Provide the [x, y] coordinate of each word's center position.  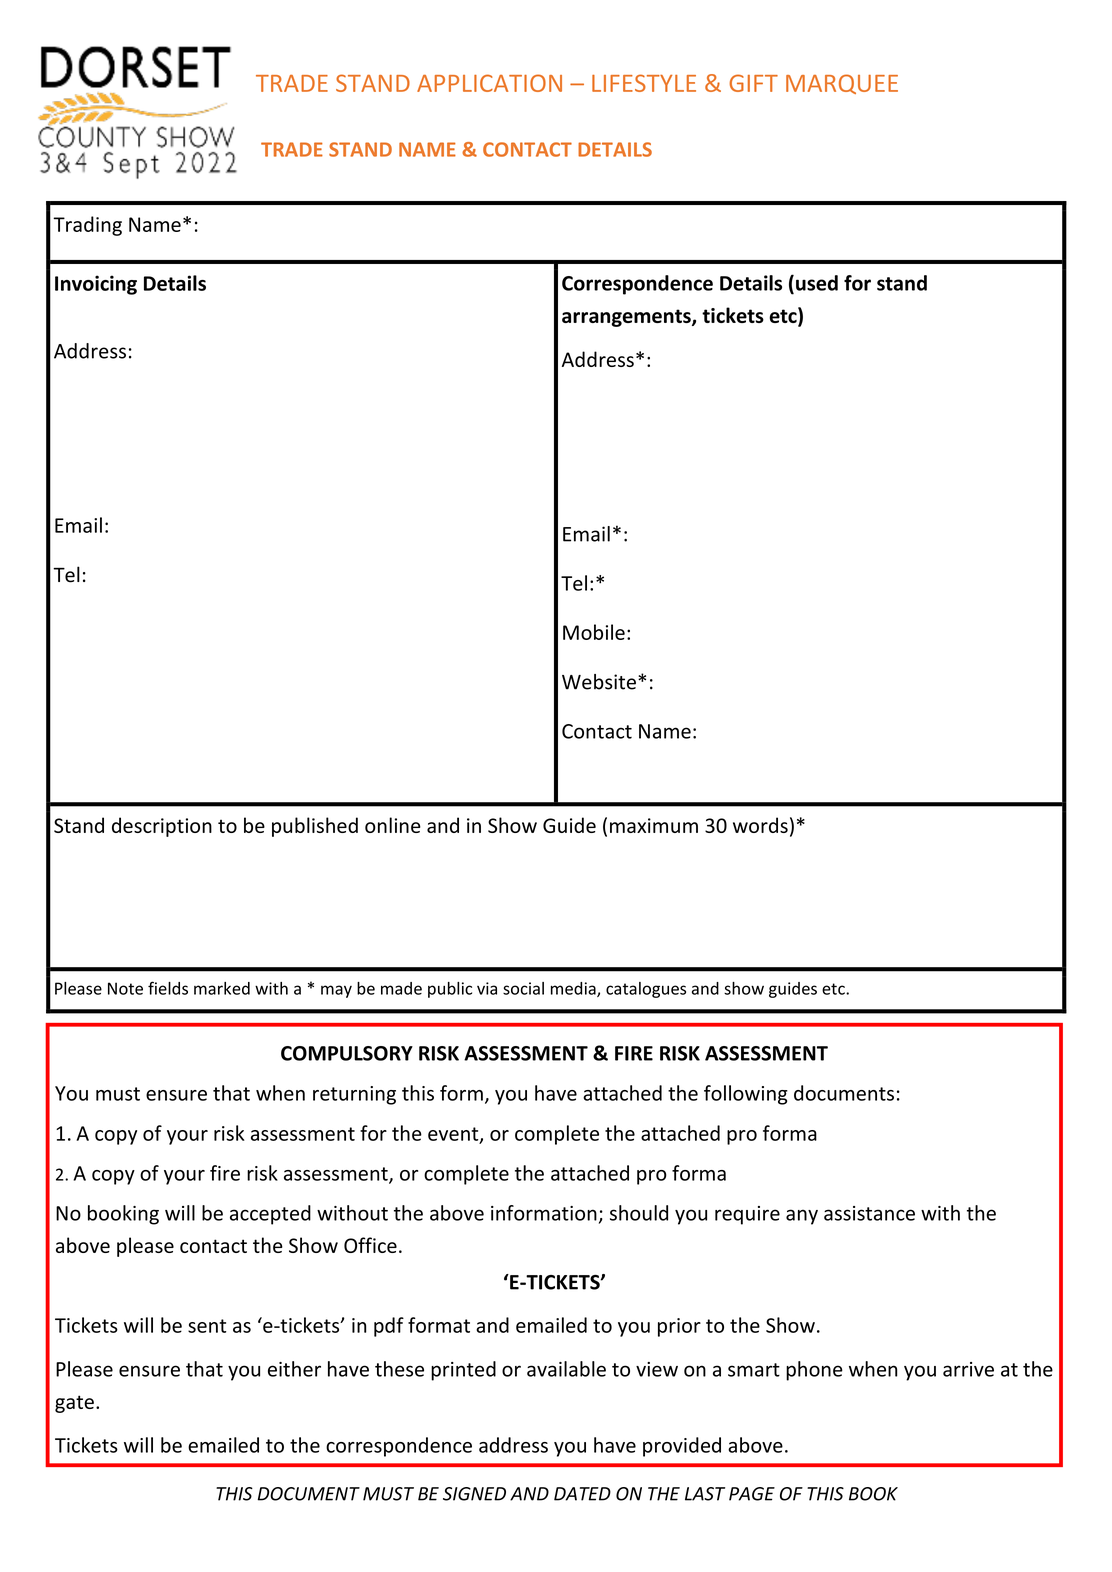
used [817, 283]
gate [74, 1404]
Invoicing [96, 285]
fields [168, 988]
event [454, 1135]
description [162, 827]
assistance [869, 1213]
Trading [87, 226]
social [523, 988]
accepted [270, 1215]
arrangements [627, 318]
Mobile [594, 632]
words [760, 825]
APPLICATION [489, 83]
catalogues [646, 990]
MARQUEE [842, 84]
